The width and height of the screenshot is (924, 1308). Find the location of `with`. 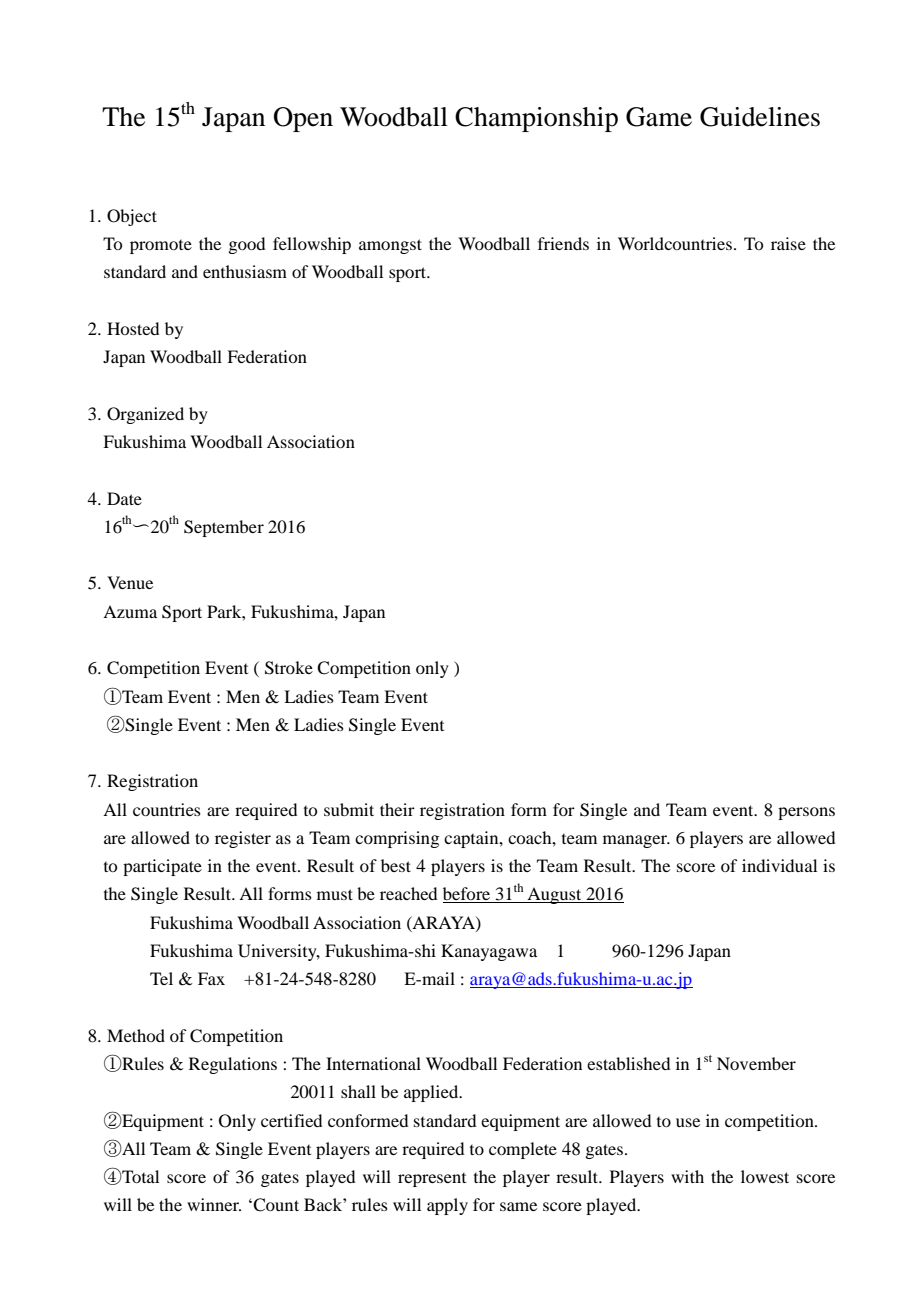

with is located at coordinates (687, 1176).
